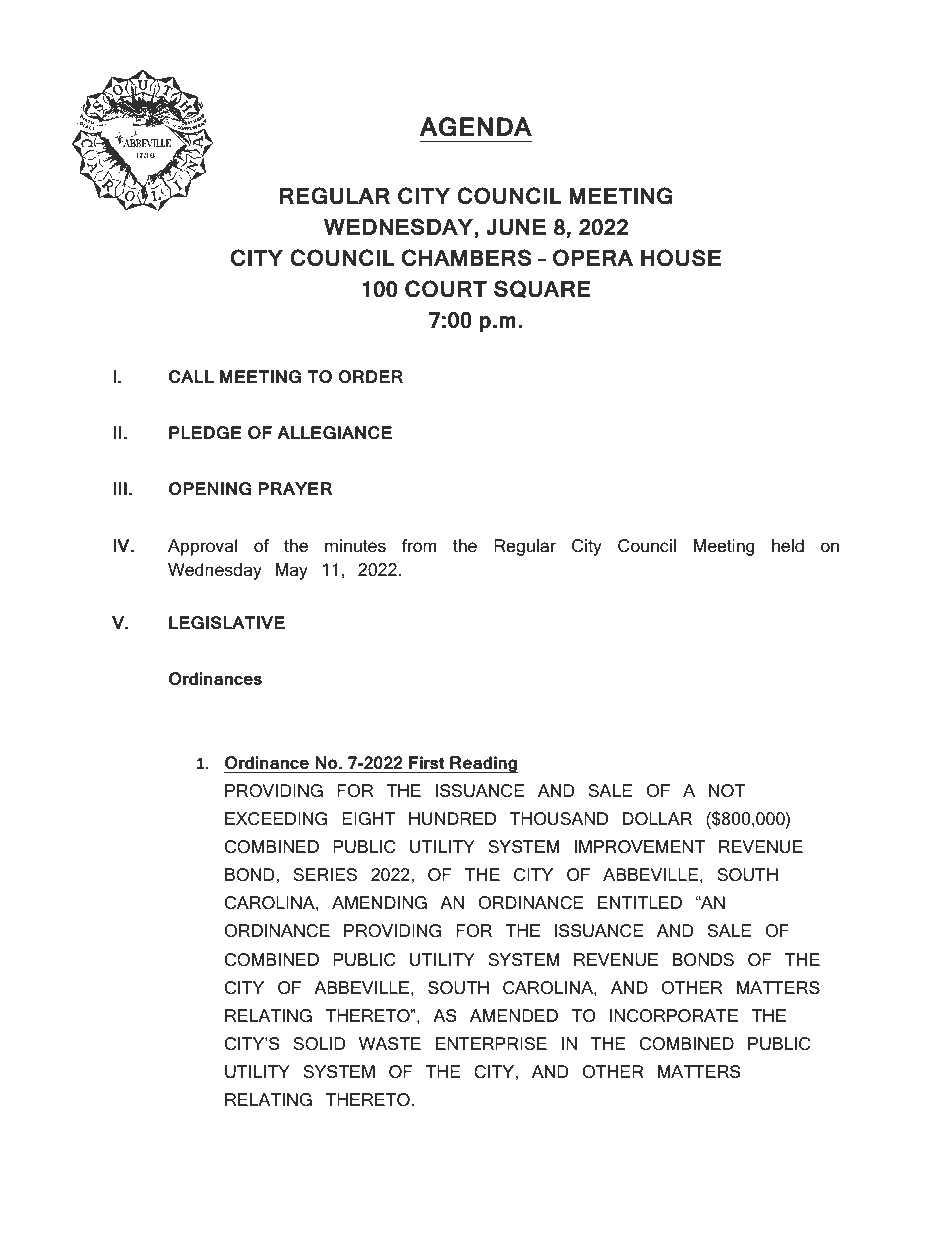 The width and height of the screenshot is (952, 1233). I want to click on EXCEEDING, so click(276, 819).
